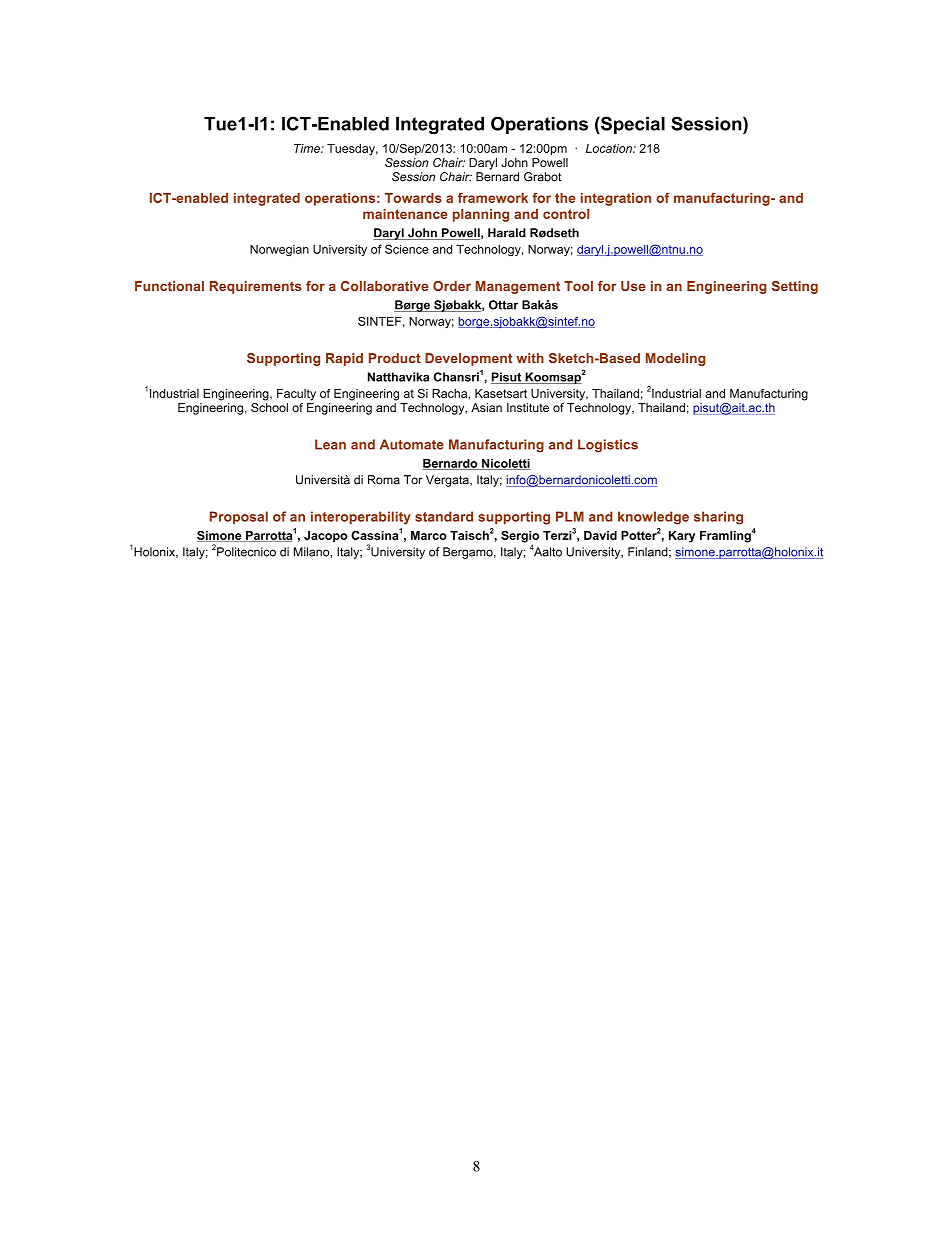 The image size is (952, 1233). Describe the element at coordinates (269, 407) in the page. I see `School` at that location.
